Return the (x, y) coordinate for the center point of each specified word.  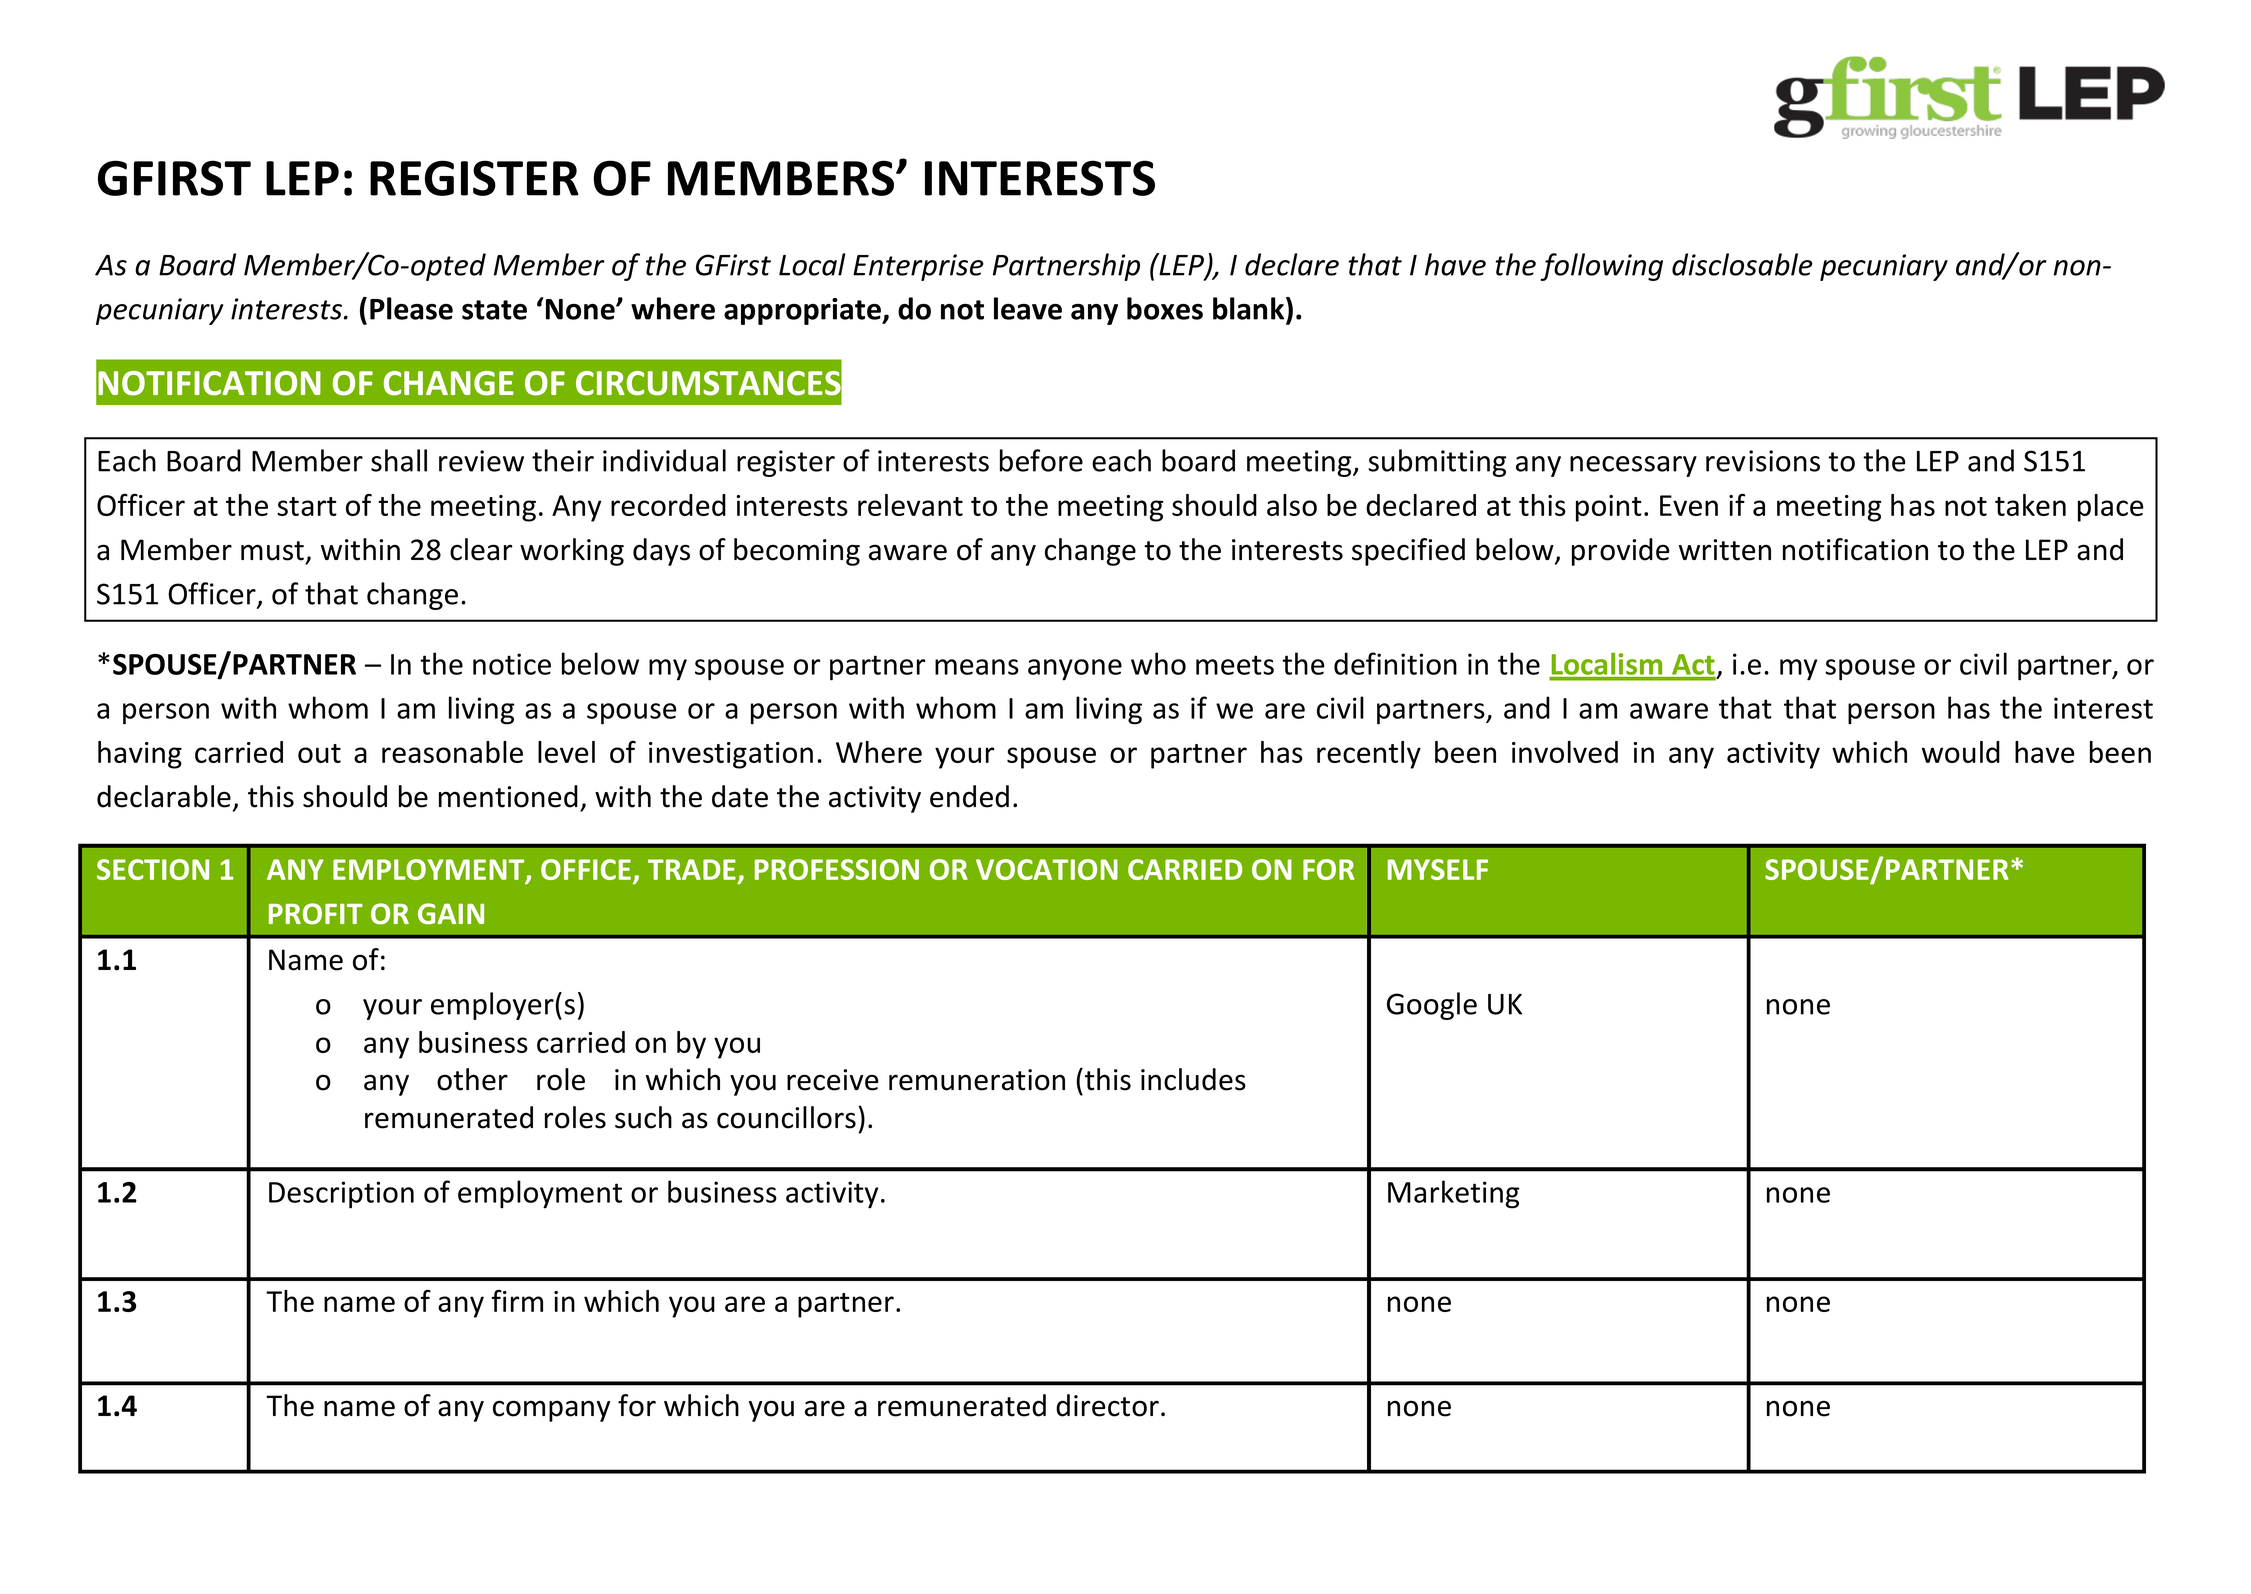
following (1601, 267)
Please (411, 308)
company (551, 1411)
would (1961, 752)
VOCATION (1047, 869)
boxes (1165, 308)
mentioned (508, 796)
